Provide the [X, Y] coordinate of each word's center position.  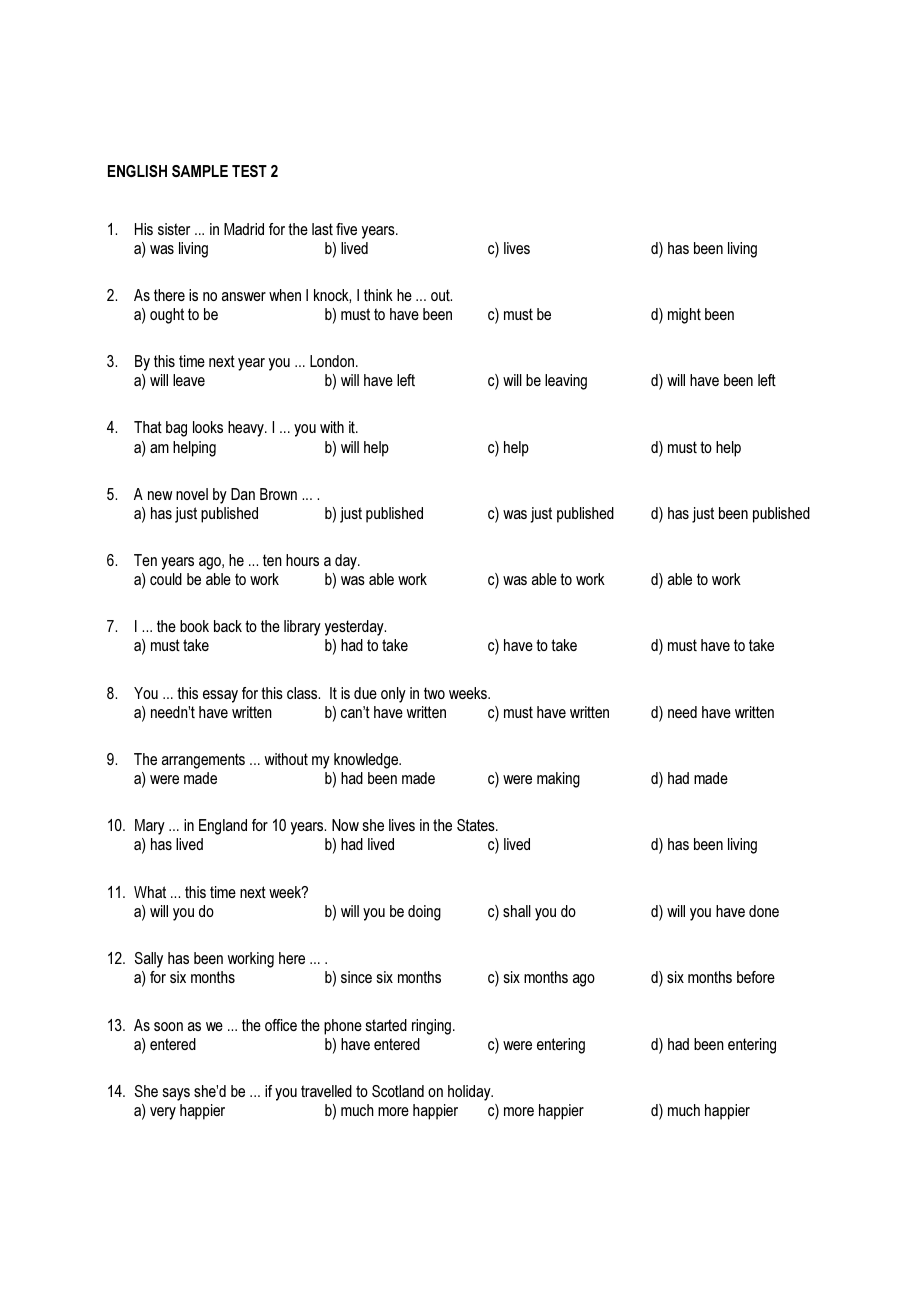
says [176, 1094]
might [684, 316]
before [756, 977]
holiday [470, 1093]
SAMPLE [200, 171]
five [346, 229]
